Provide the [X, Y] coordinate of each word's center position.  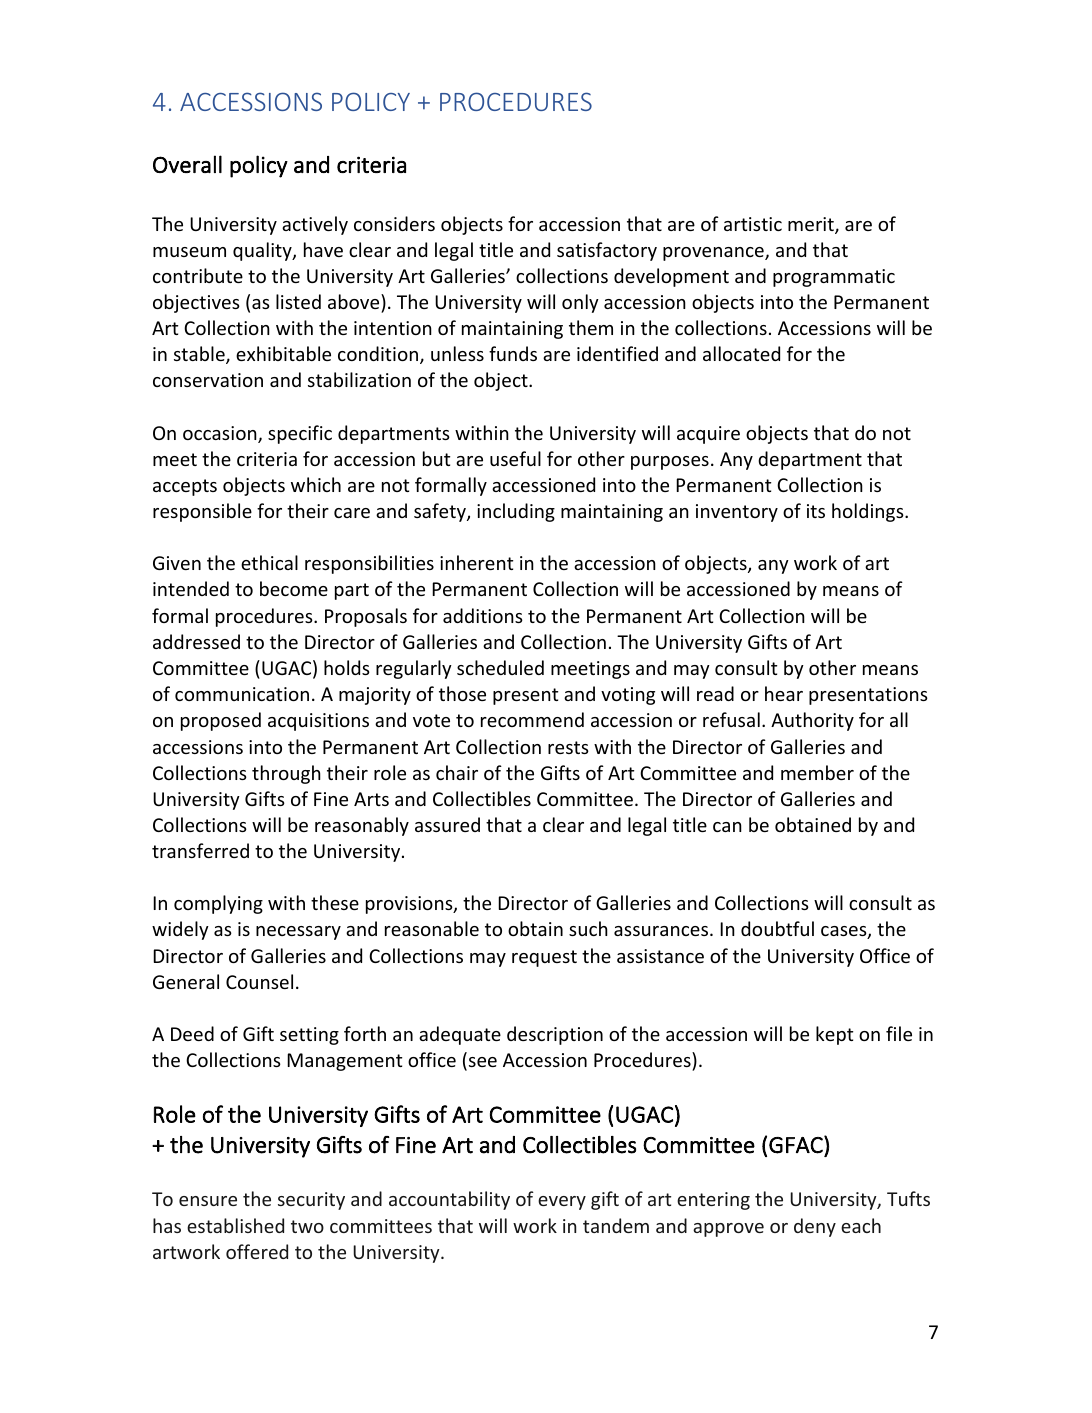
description [555, 1035]
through [286, 774]
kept [834, 1035]
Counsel [259, 981]
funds [513, 353]
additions [483, 615]
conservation [208, 380]
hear [784, 693]
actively [315, 225]
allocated [741, 353]
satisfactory [607, 251]
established [235, 1225]
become [294, 588]
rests [568, 747]
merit [812, 225]
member [817, 772]
